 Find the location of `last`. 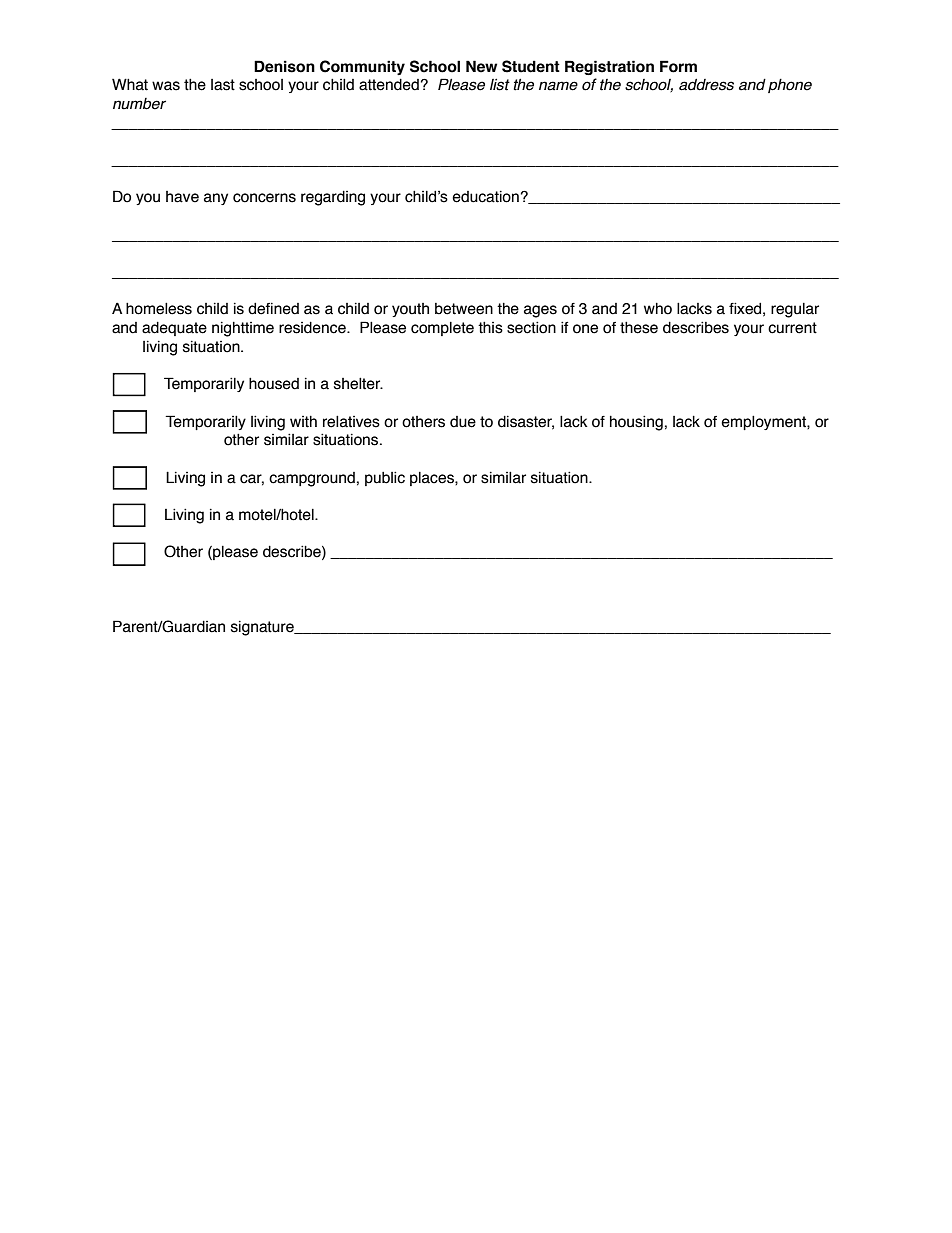

last is located at coordinates (223, 85).
